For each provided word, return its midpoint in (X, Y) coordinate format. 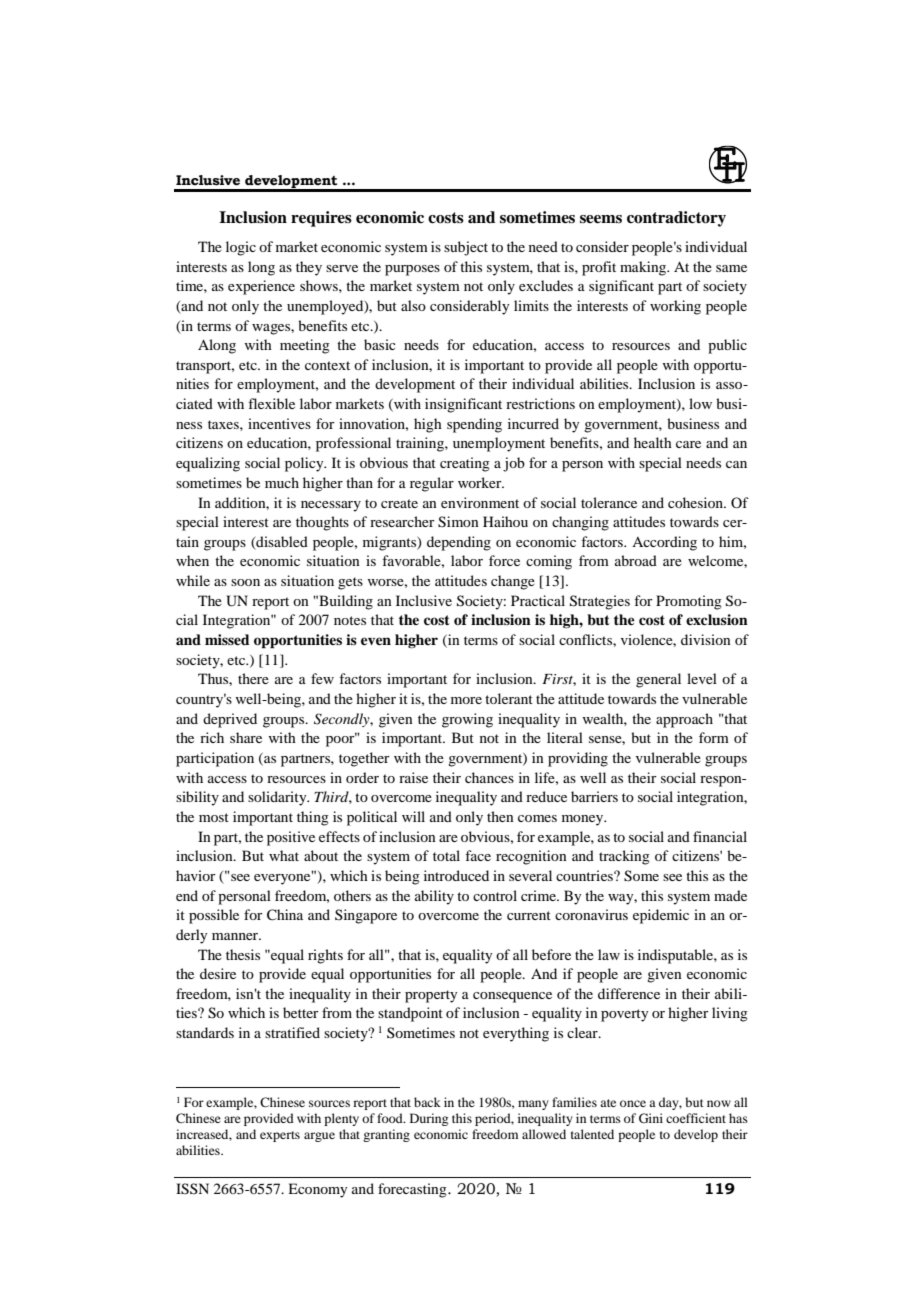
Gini (651, 1118)
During (429, 1119)
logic (241, 248)
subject (466, 248)
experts (280, 1136)
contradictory (676, 219)
